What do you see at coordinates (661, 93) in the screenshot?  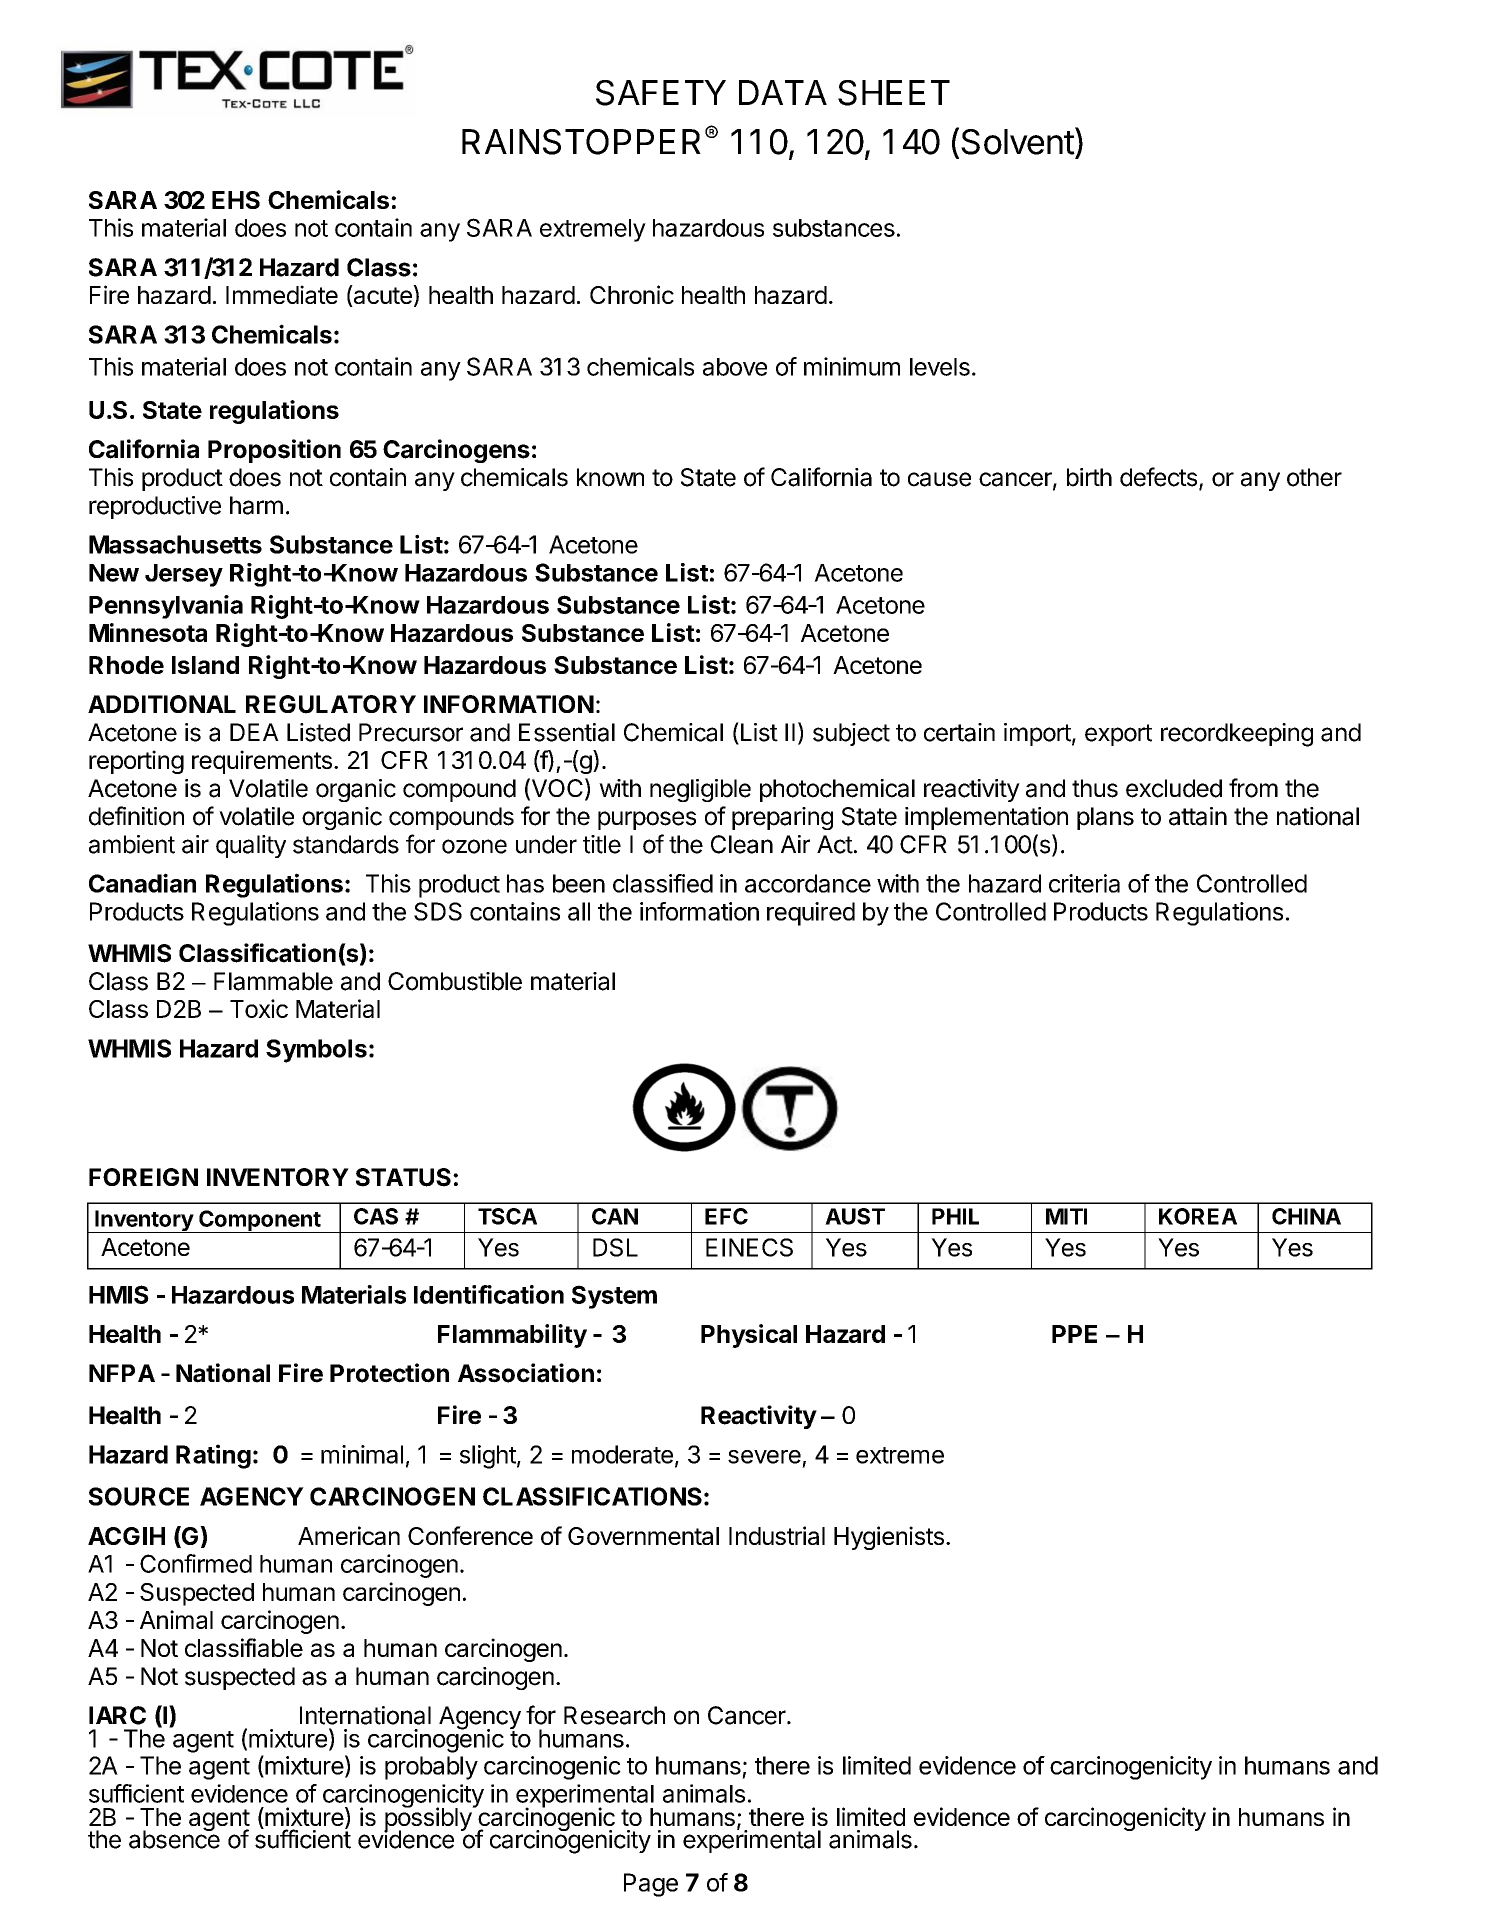 I see `SAFETY` at bounding box center [661, 93].
